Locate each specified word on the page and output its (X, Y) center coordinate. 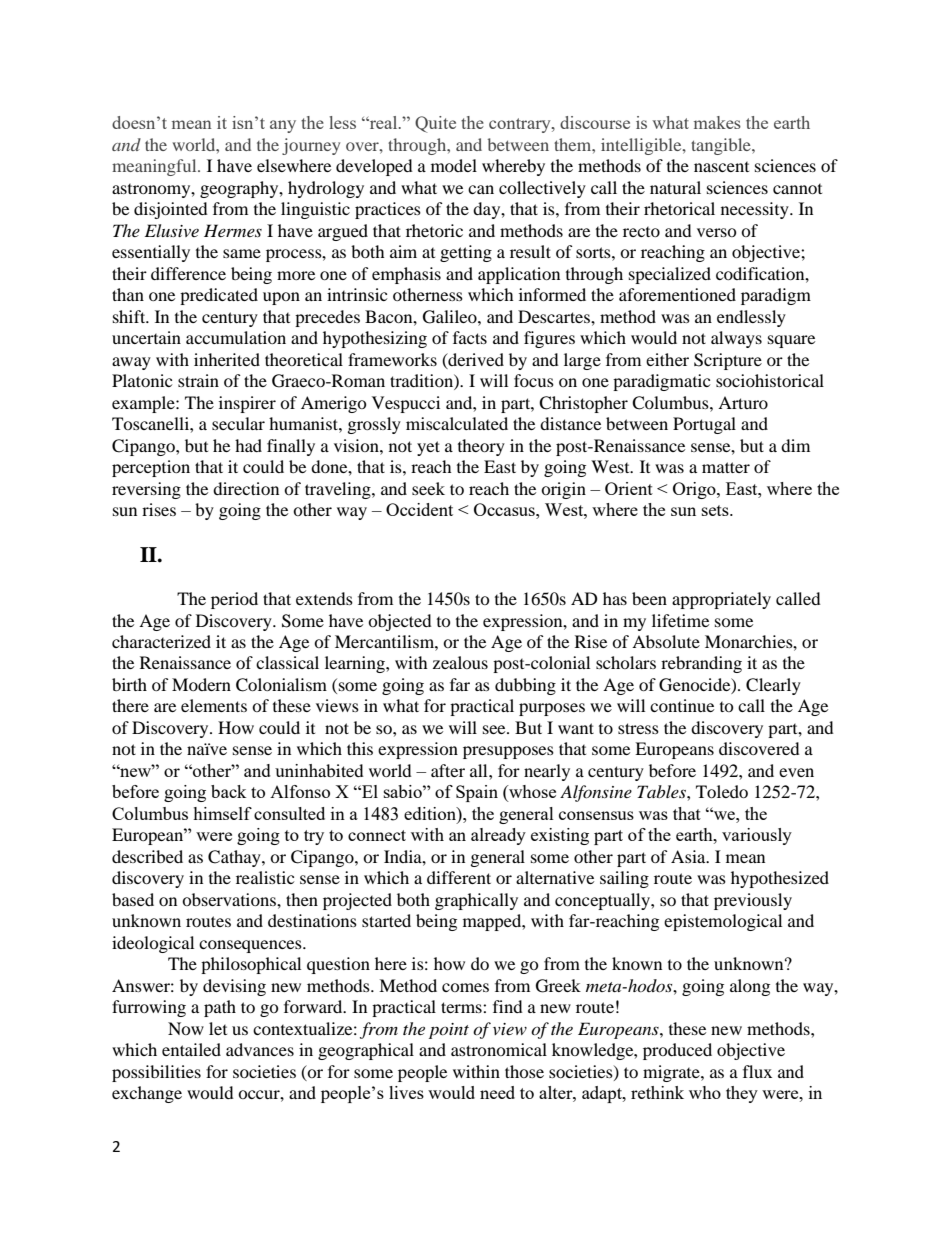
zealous (460, 662)
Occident (419, 509)
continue (682, 705)
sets (716, 510)
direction (246, 488)
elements (214, 705)
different (459, 877)
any (283, 126)
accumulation (236, 337)
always (736, 339)
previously (753, 901)
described (147, 856)
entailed (191, 1049)
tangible (722, 146)
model (454, 165)
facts (470, 337)
